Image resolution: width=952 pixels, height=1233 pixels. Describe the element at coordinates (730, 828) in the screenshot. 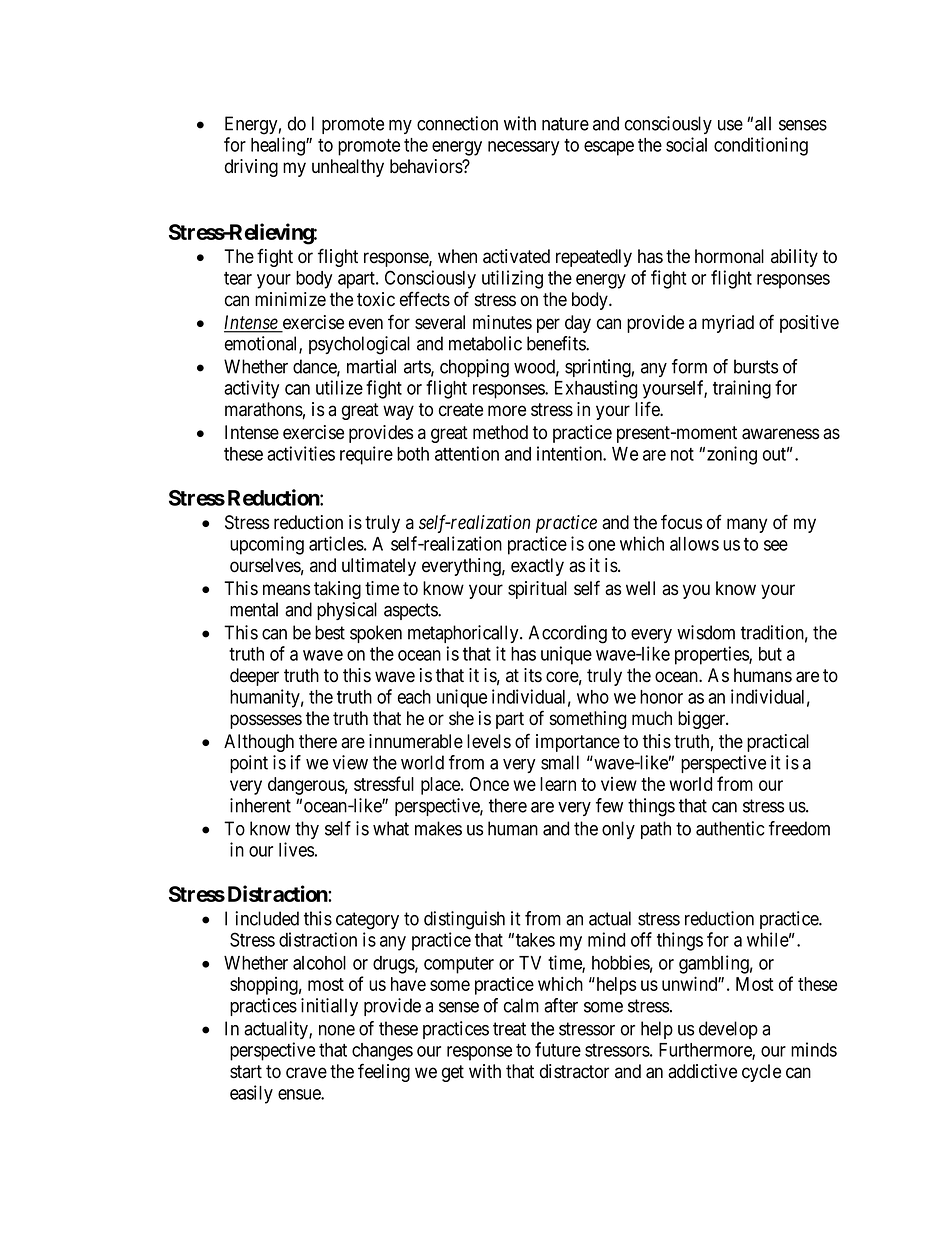

I see `authentic` at that location.
